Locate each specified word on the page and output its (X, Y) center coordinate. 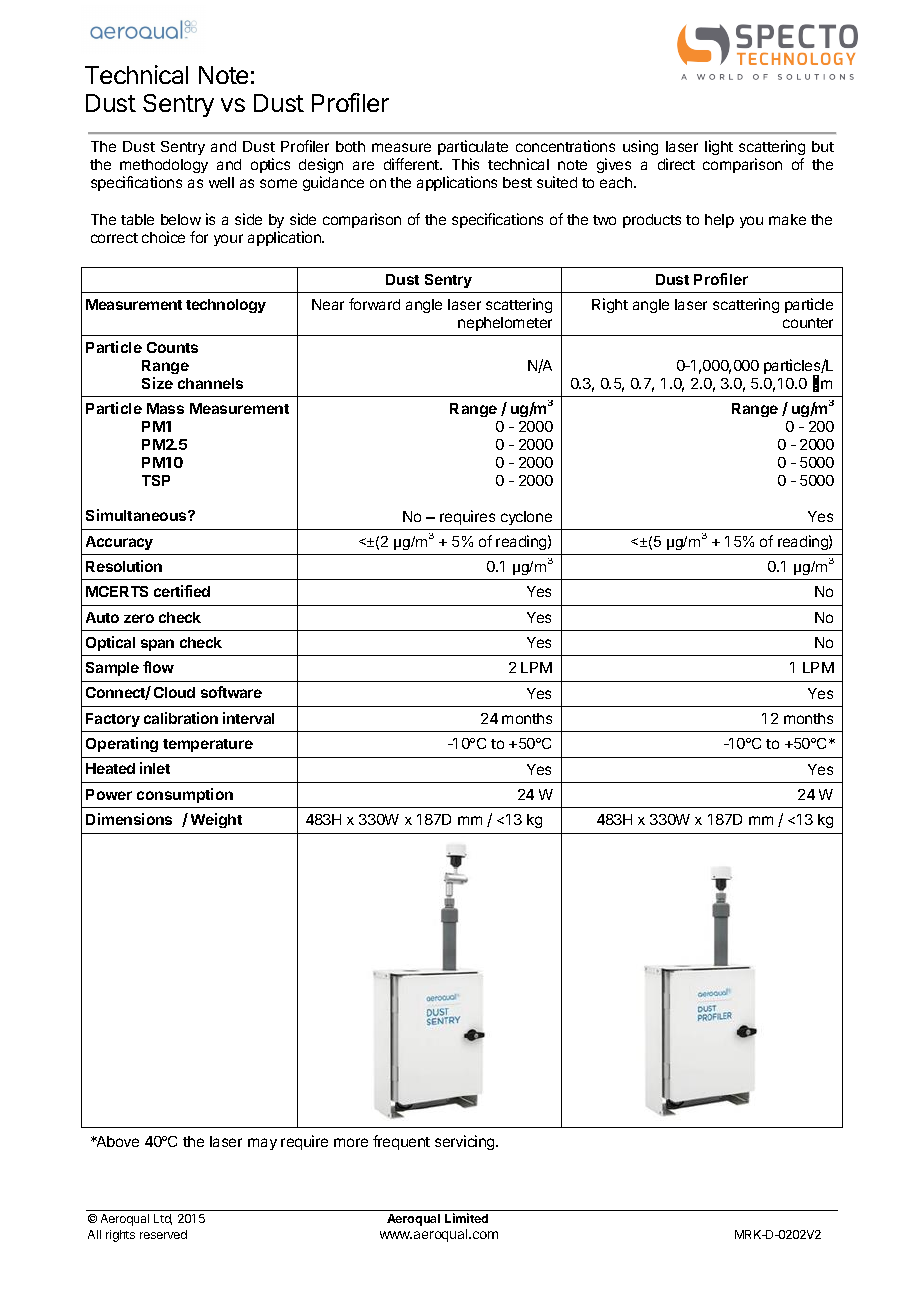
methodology (164, 166)
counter (808, 323)
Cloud (174, 692)
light (719, 147)
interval (248, 718)
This (465, 164)
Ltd (163, 1219)
